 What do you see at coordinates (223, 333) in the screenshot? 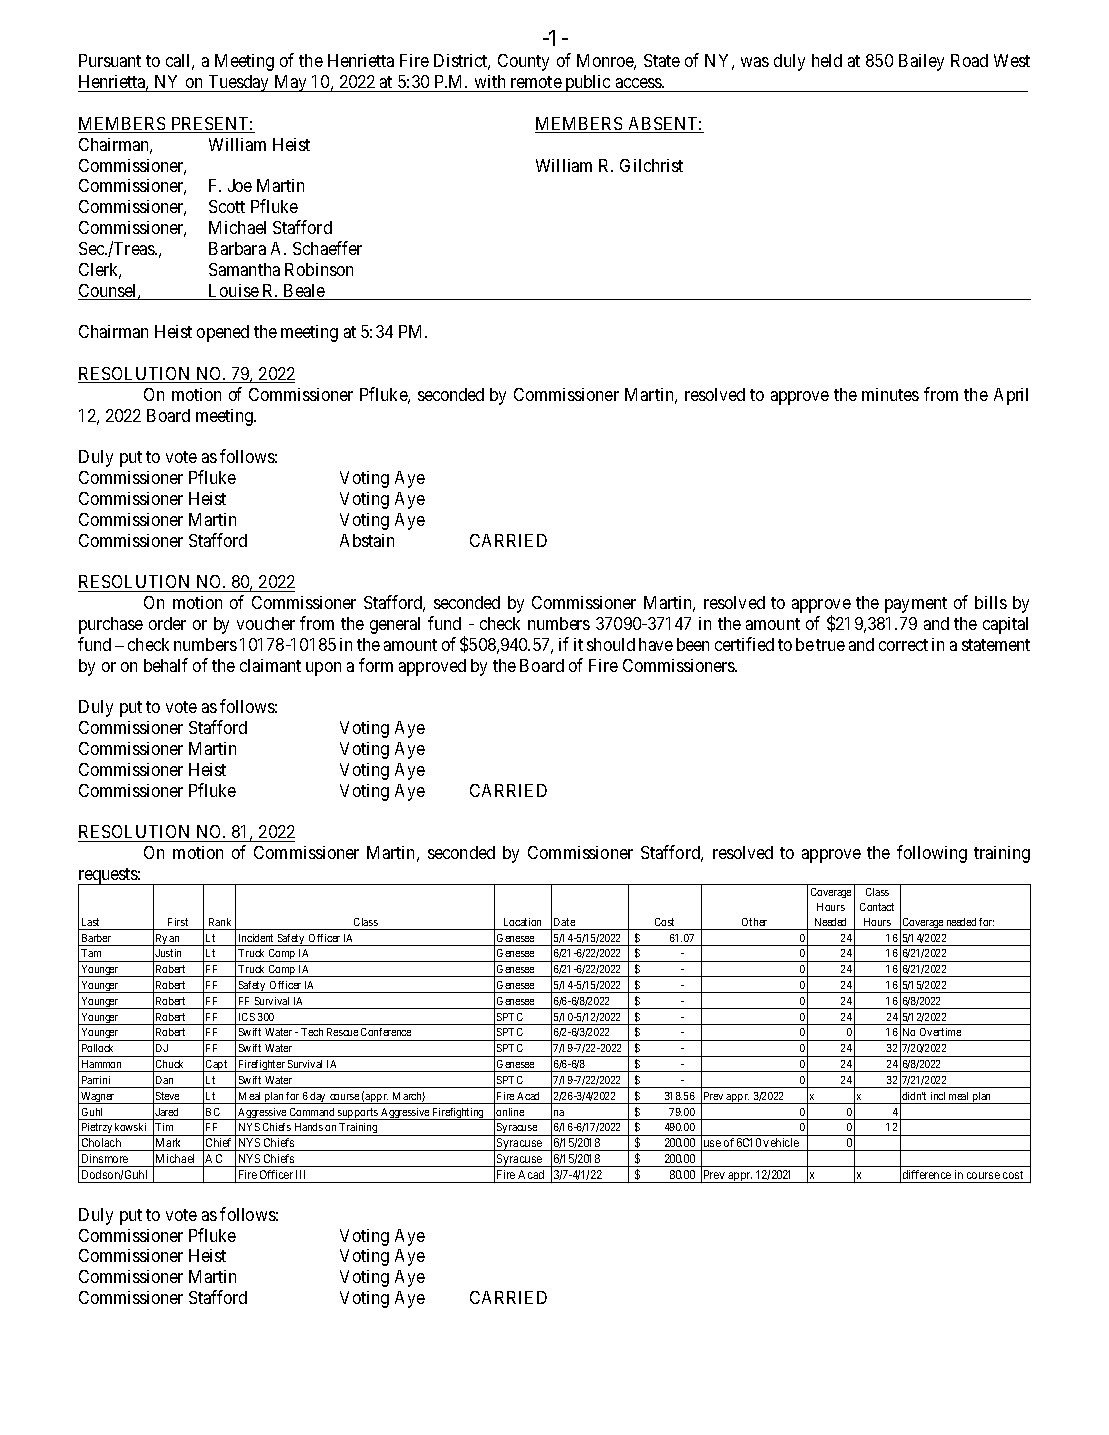
I see `opened` at bounding box center [223, 333].
